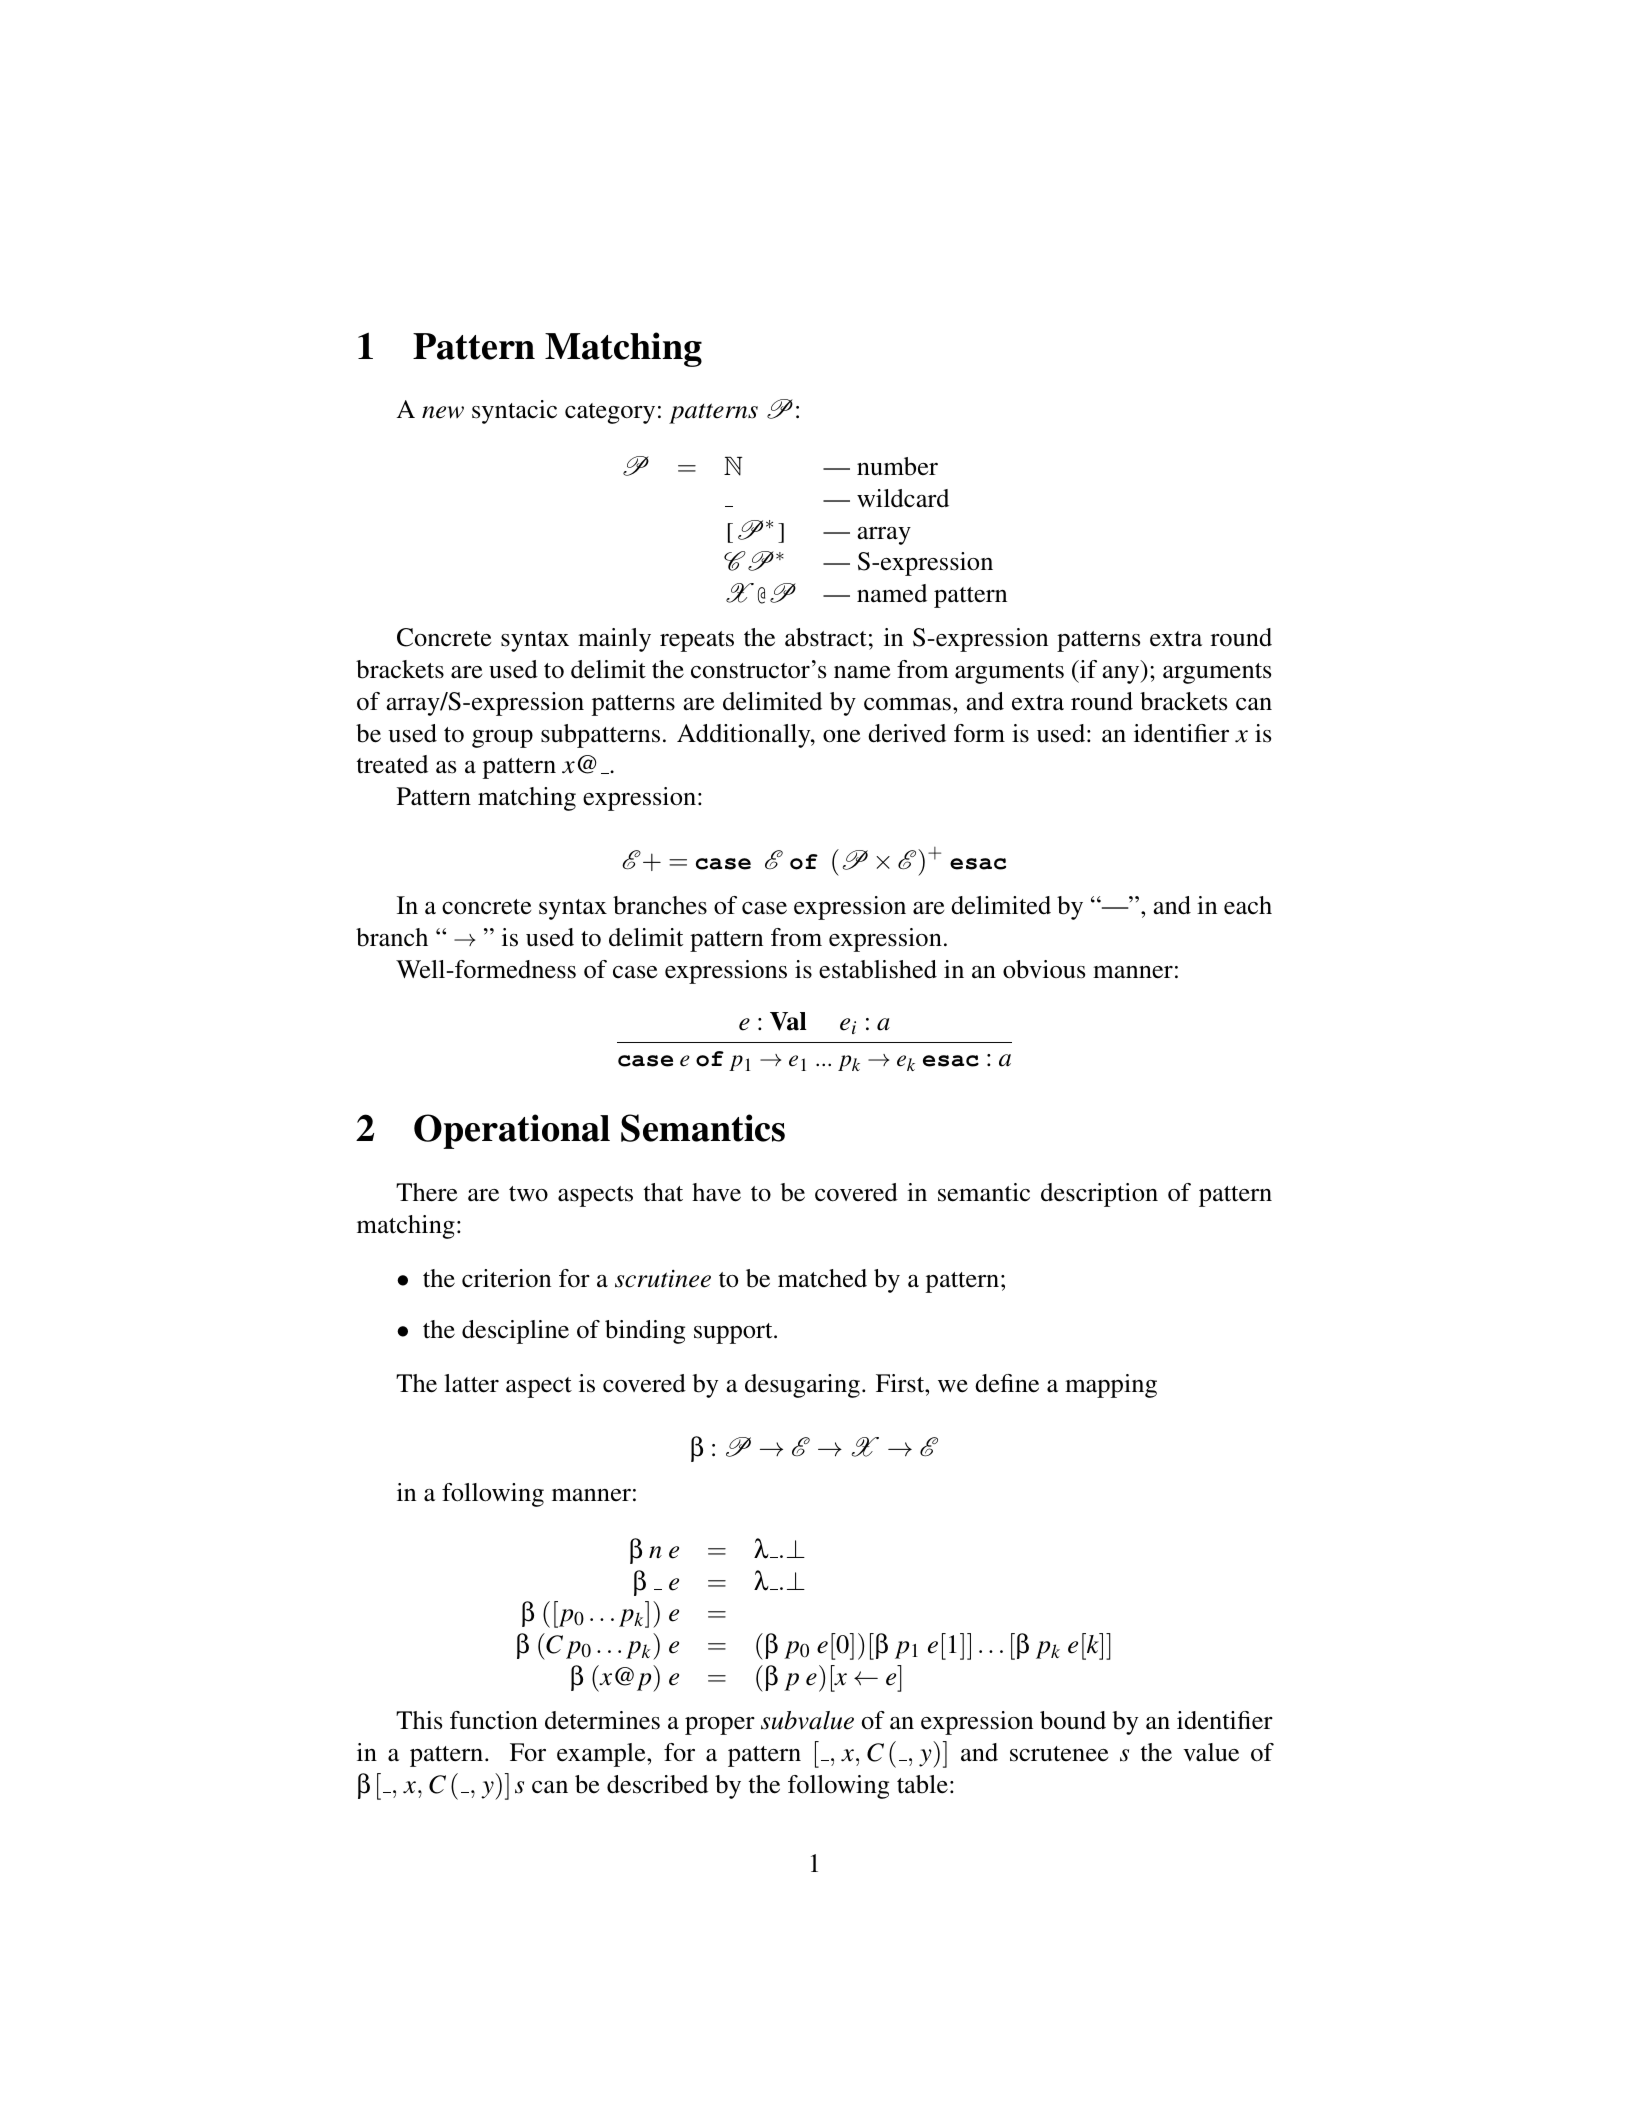  I want to click on new, so click(443, 412).
